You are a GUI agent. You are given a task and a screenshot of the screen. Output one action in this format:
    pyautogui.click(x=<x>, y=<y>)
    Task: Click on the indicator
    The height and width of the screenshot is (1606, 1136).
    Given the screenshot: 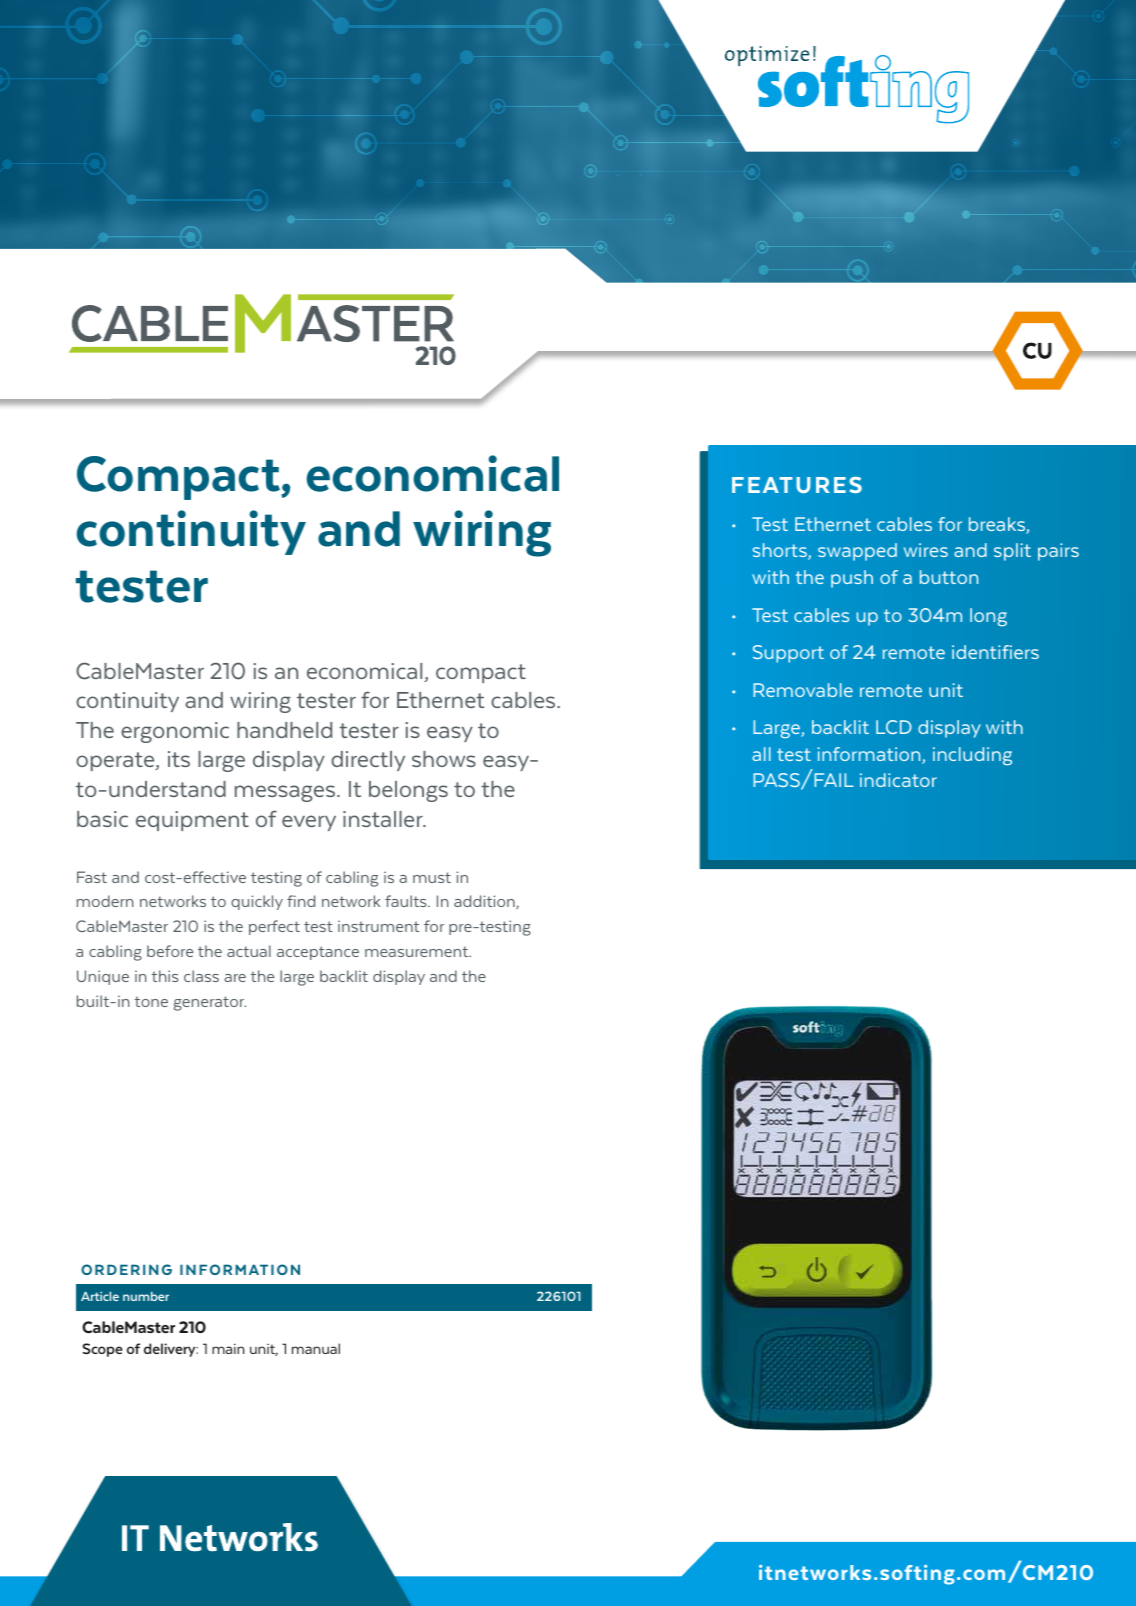 What is the action you would take?
    pyautogui.click(x=898, y=780)
